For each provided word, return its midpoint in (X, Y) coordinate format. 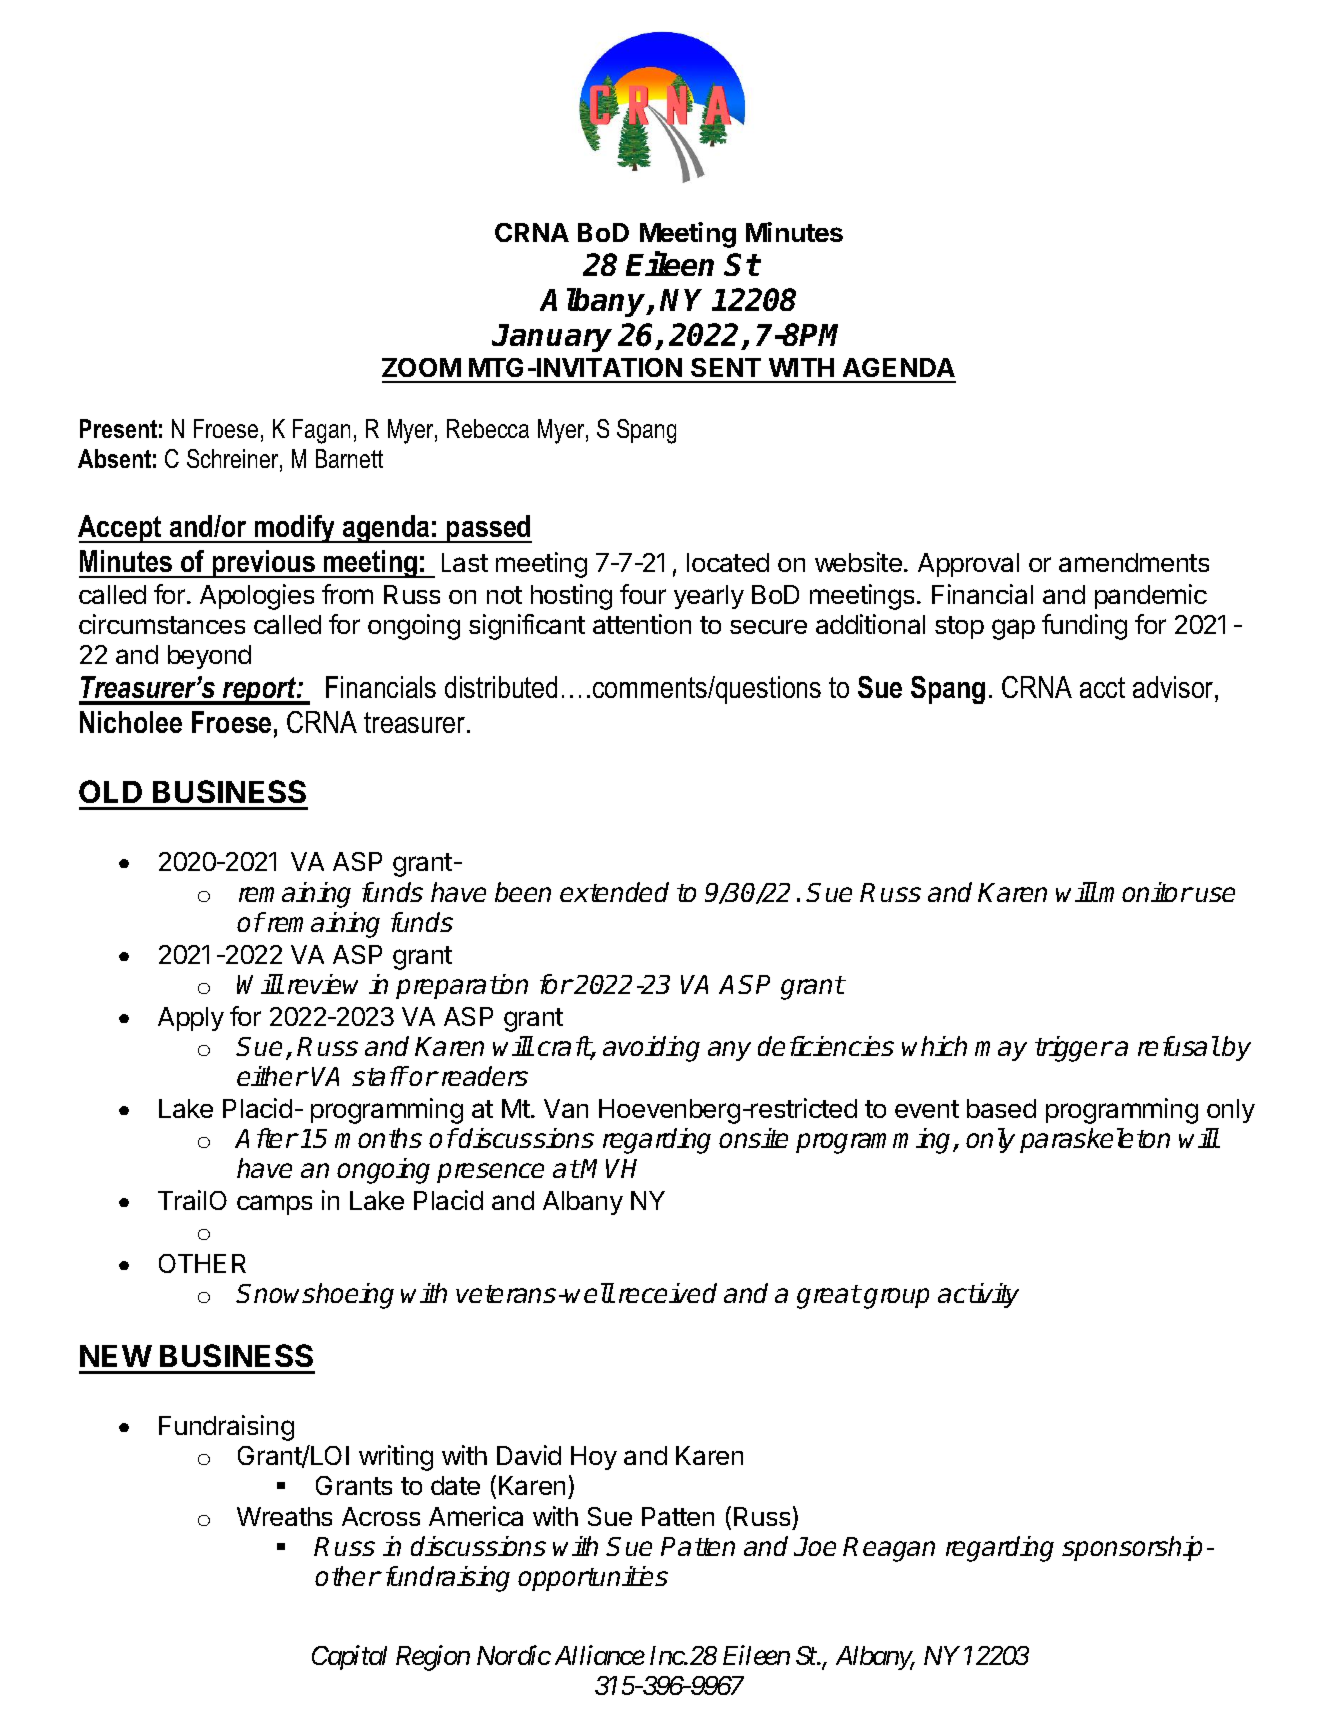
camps (274, 1205)
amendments (1134, 562)
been (523, 892)
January (552, 338)
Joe (815, 1546)
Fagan (321, 431)
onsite (753, 1138)
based (1001, 1108)
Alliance (600, 1655)
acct (1102, 687)
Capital (349, 1657)
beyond (209, 657)
